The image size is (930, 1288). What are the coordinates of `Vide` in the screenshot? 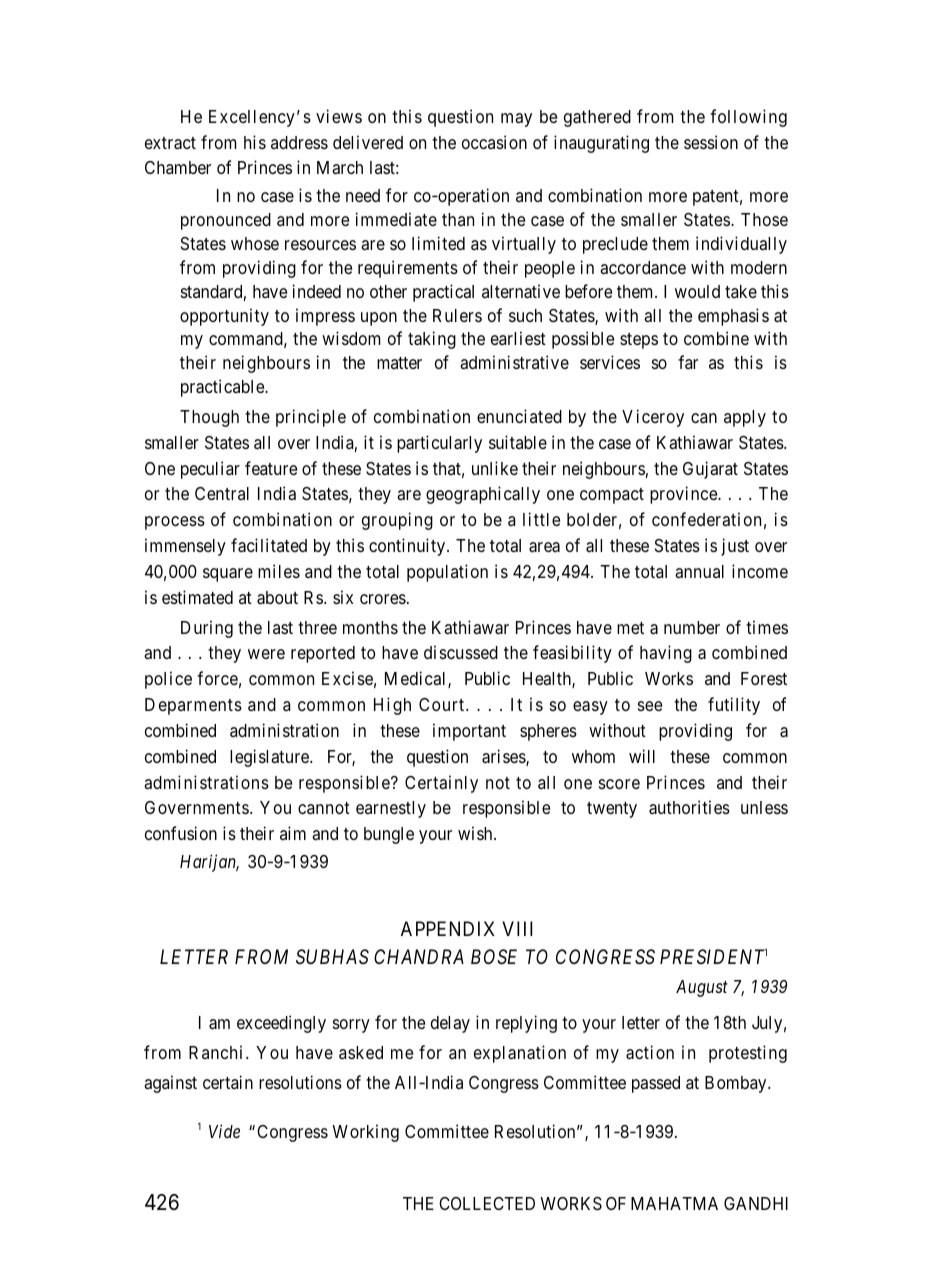 It's located at (224, 1131).
